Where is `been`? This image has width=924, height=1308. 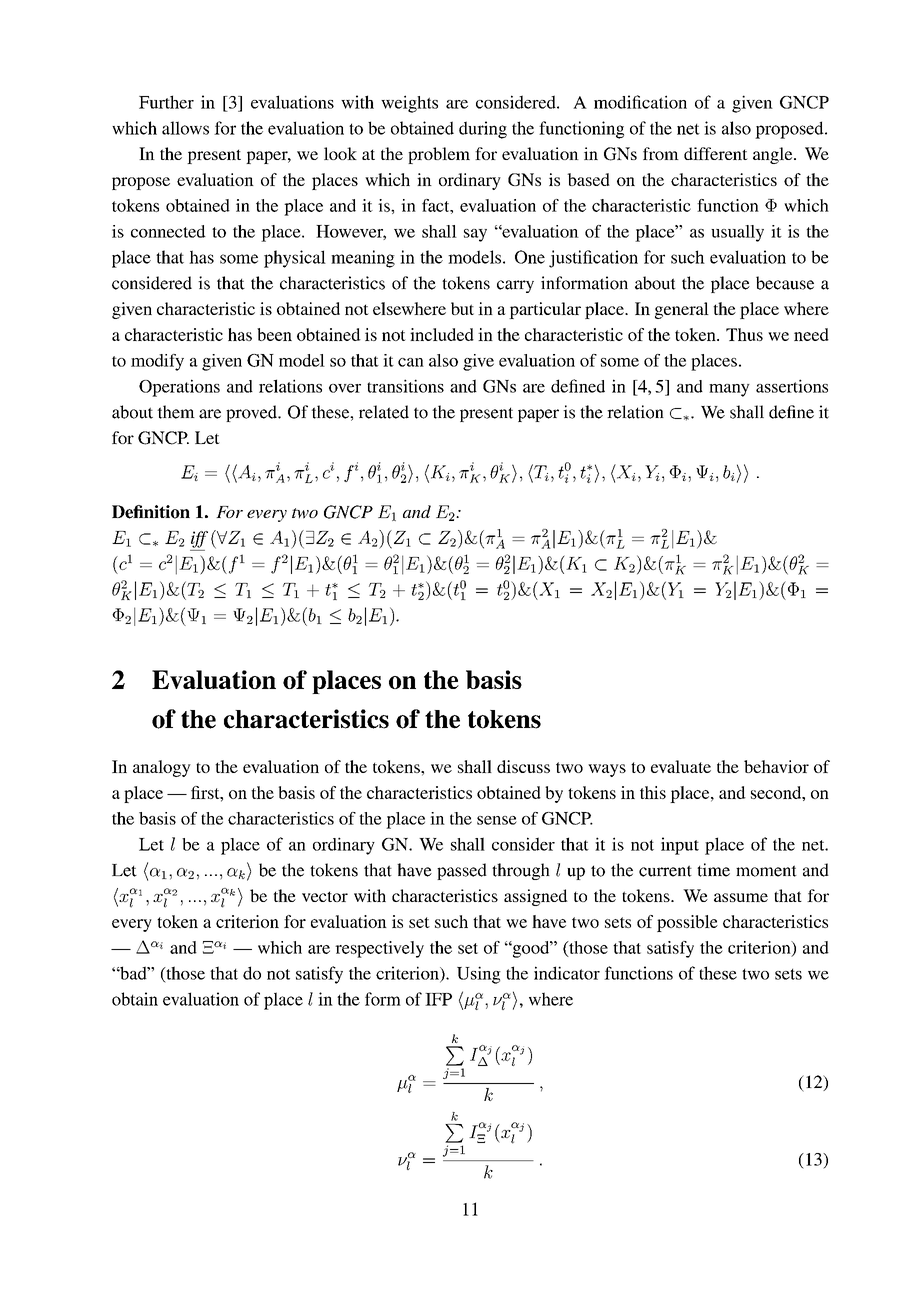
been is located at coordinates (274, 334).
